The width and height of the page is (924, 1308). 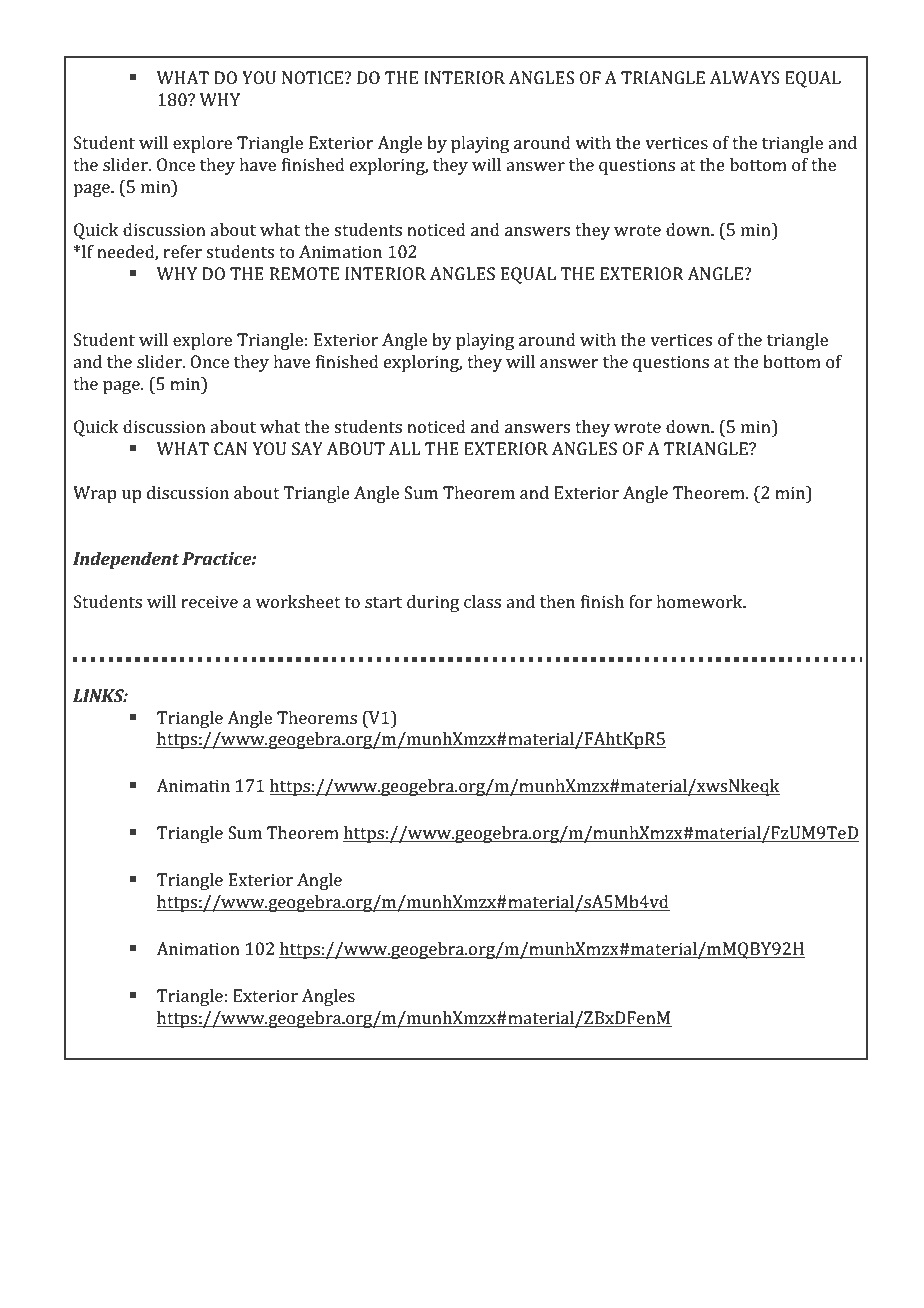 What do you see at coordinates (94, 494) in the page?
I see `Wrap` at bounding box center [94, 494].
